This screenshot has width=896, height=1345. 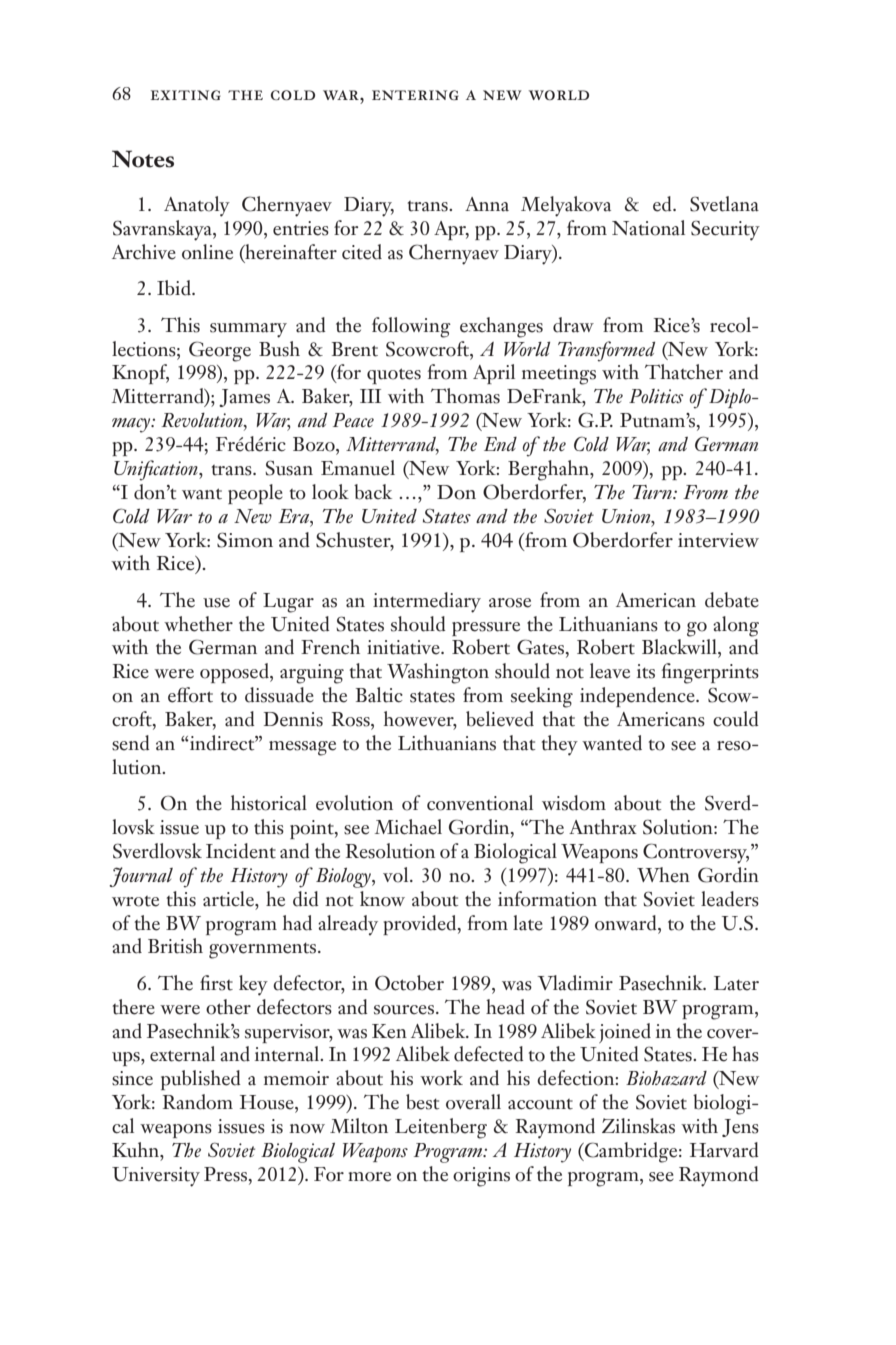 What do you see at coordinates (663, 875) in the screenshot?
I see `When` at bounding box center [663, 875].
